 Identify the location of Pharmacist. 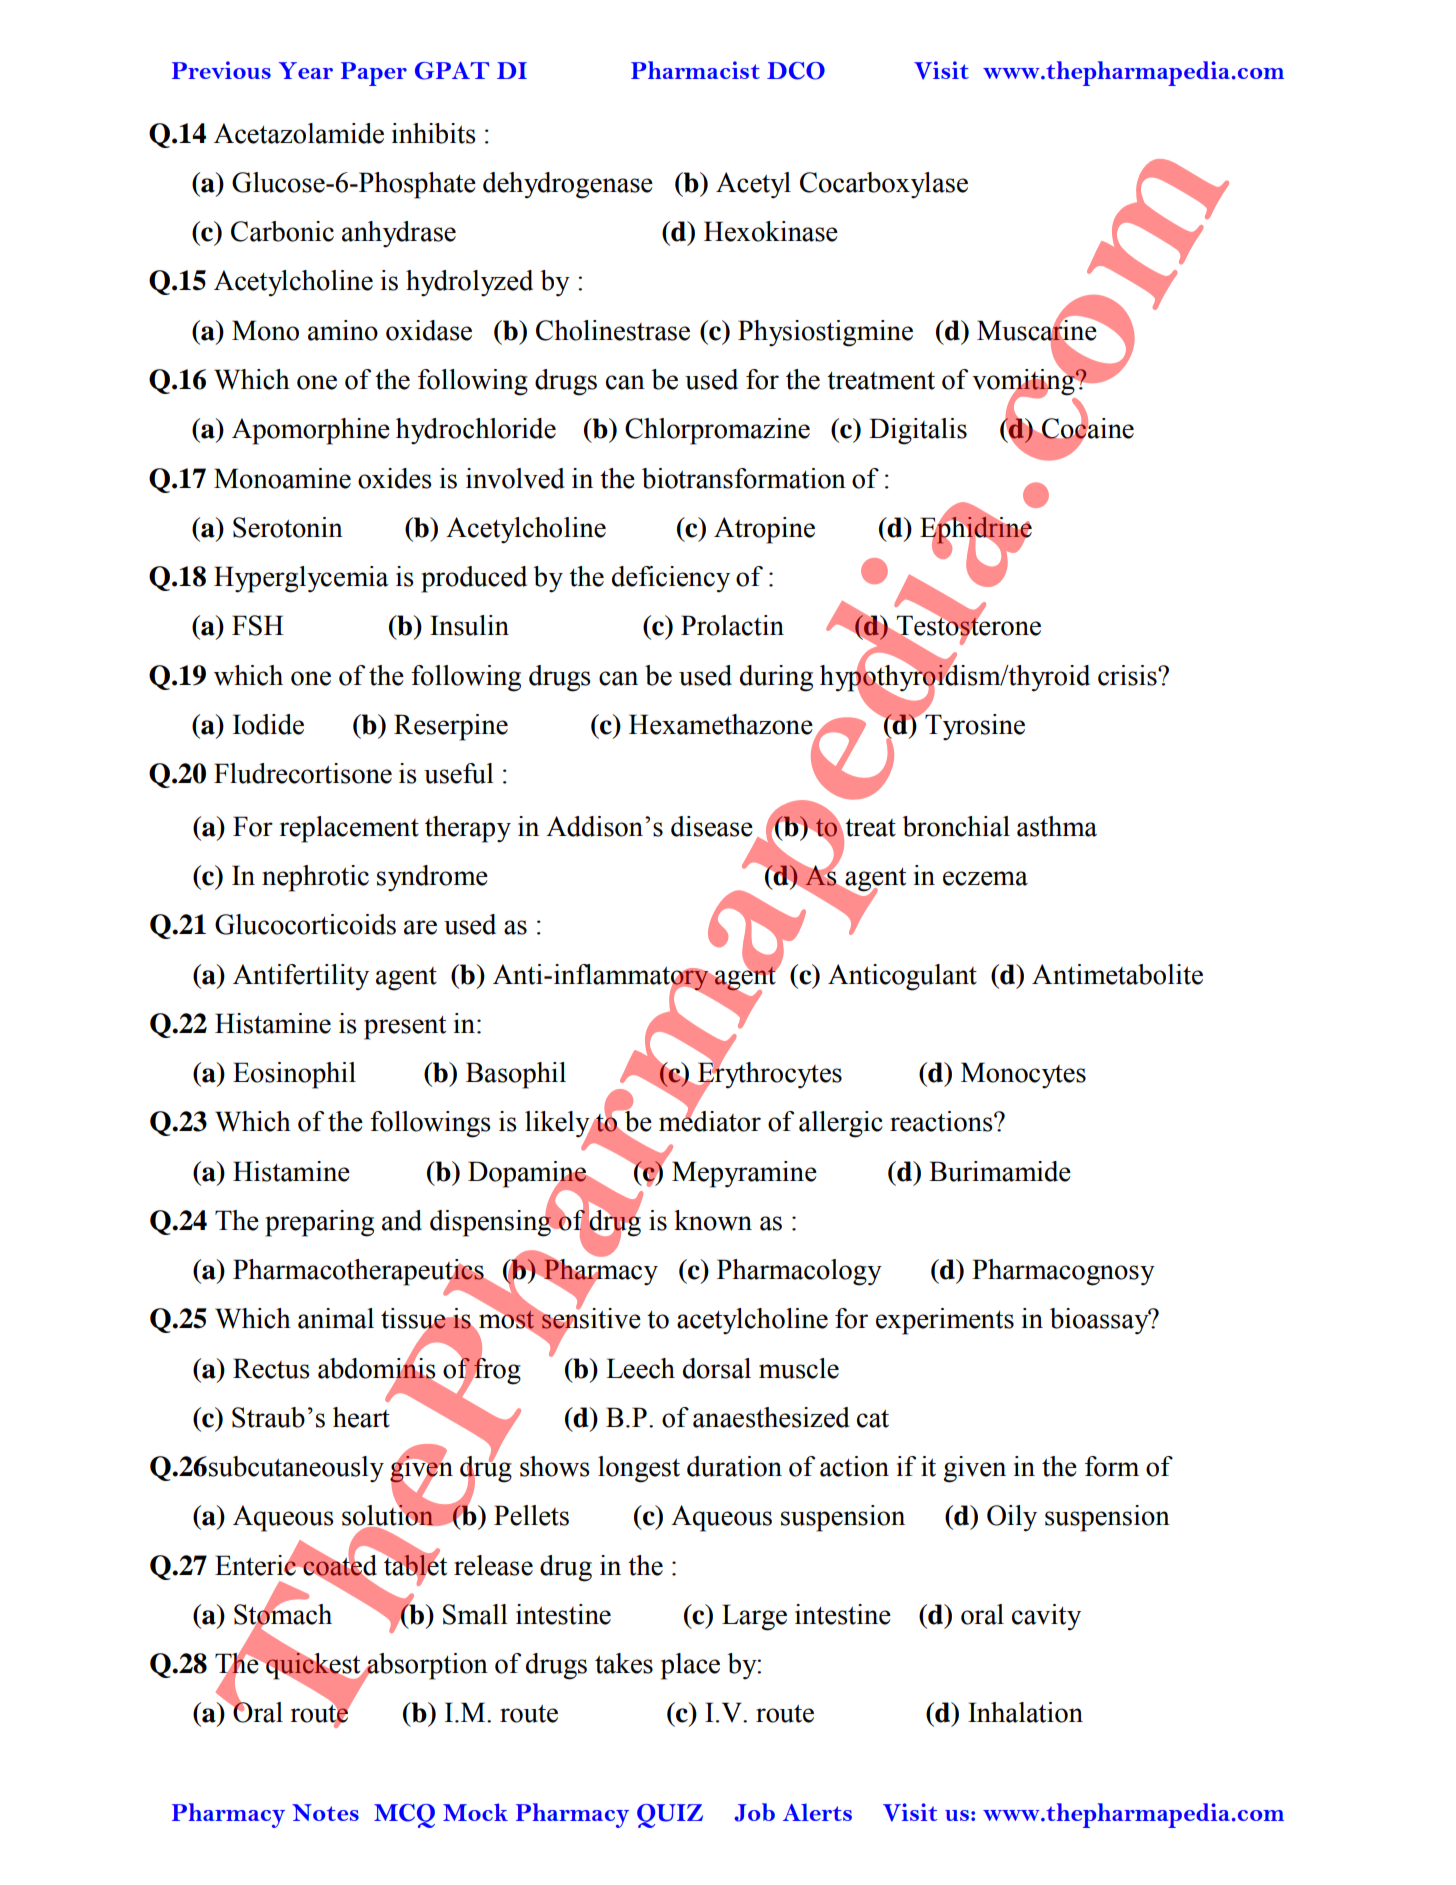
(695, 70).
